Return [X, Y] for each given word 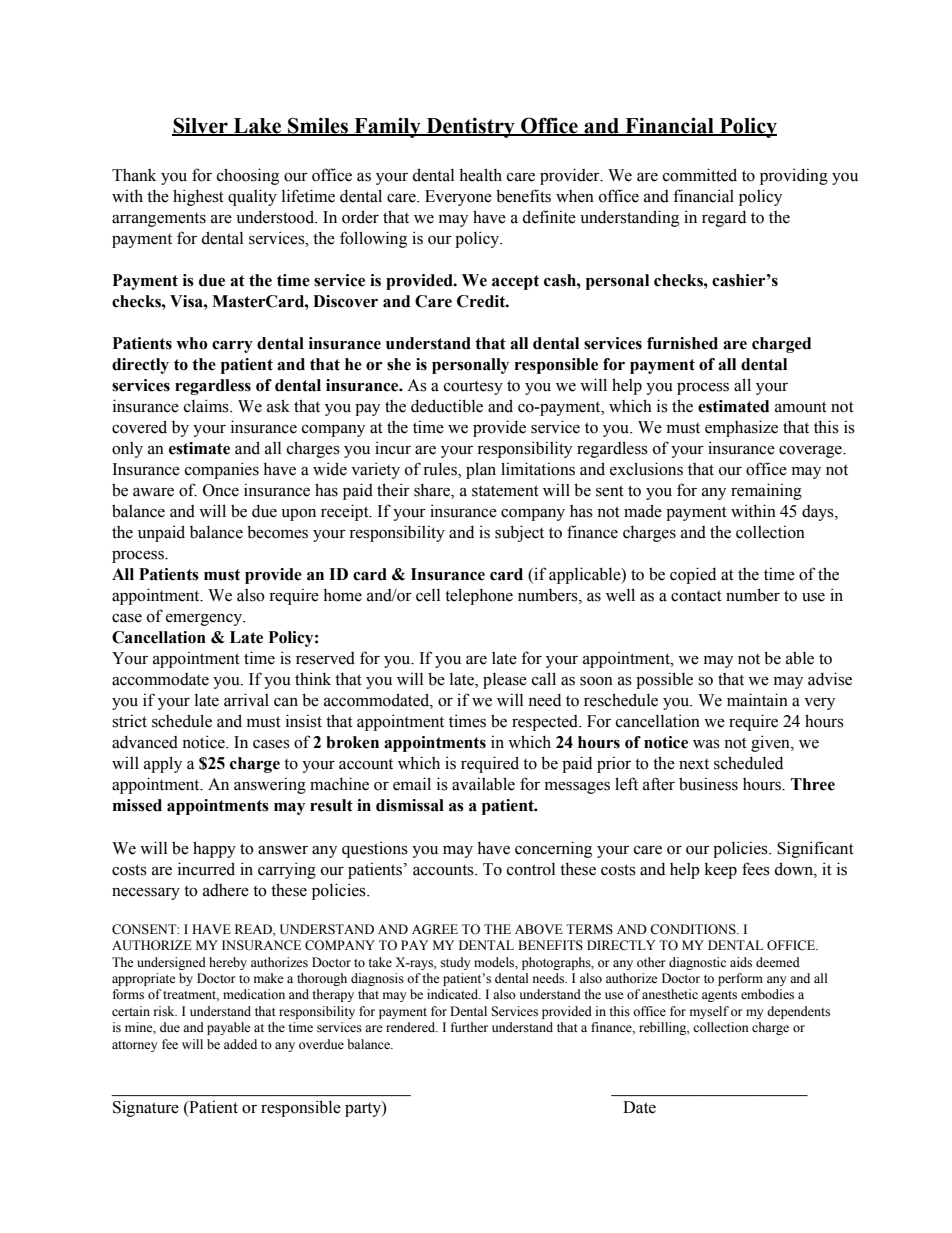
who [192, 343]
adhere [226, 890]
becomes [277, 532]
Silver [201, 126]
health [480, 175]
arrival [246, 700]
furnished [682, 343]
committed [700, 175]
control [531, 869]
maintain [757, 700]
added [240, 1044]
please [505, 681]
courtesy [473, 388]
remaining [766, 491]
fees [756, 869]
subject [519, 533]
